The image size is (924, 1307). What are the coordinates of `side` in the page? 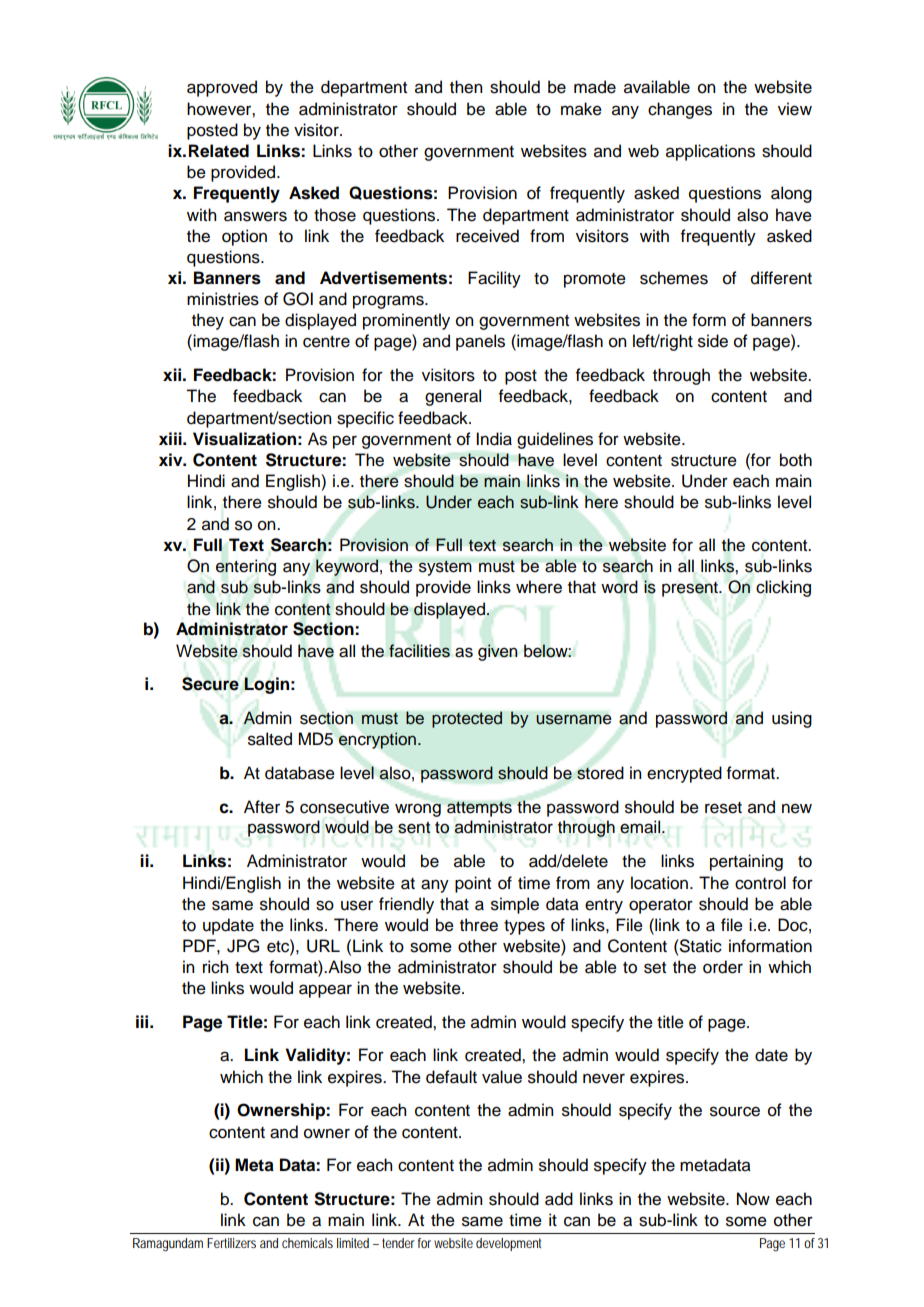 It's located at (713, 341).
